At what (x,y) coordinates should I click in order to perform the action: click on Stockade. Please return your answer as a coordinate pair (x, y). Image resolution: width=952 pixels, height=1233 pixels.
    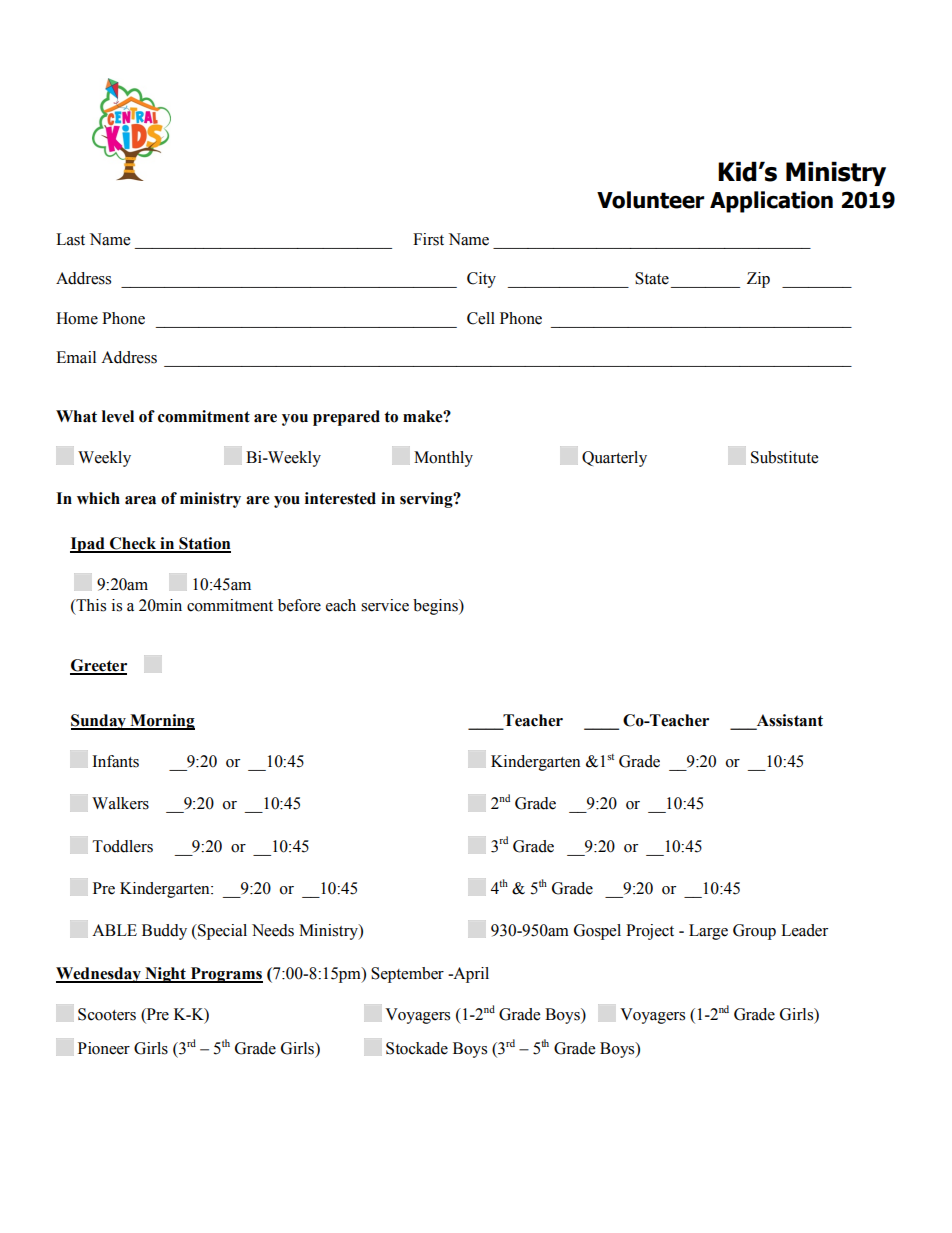
    Looking at the image, I should click on (417, 1048).
